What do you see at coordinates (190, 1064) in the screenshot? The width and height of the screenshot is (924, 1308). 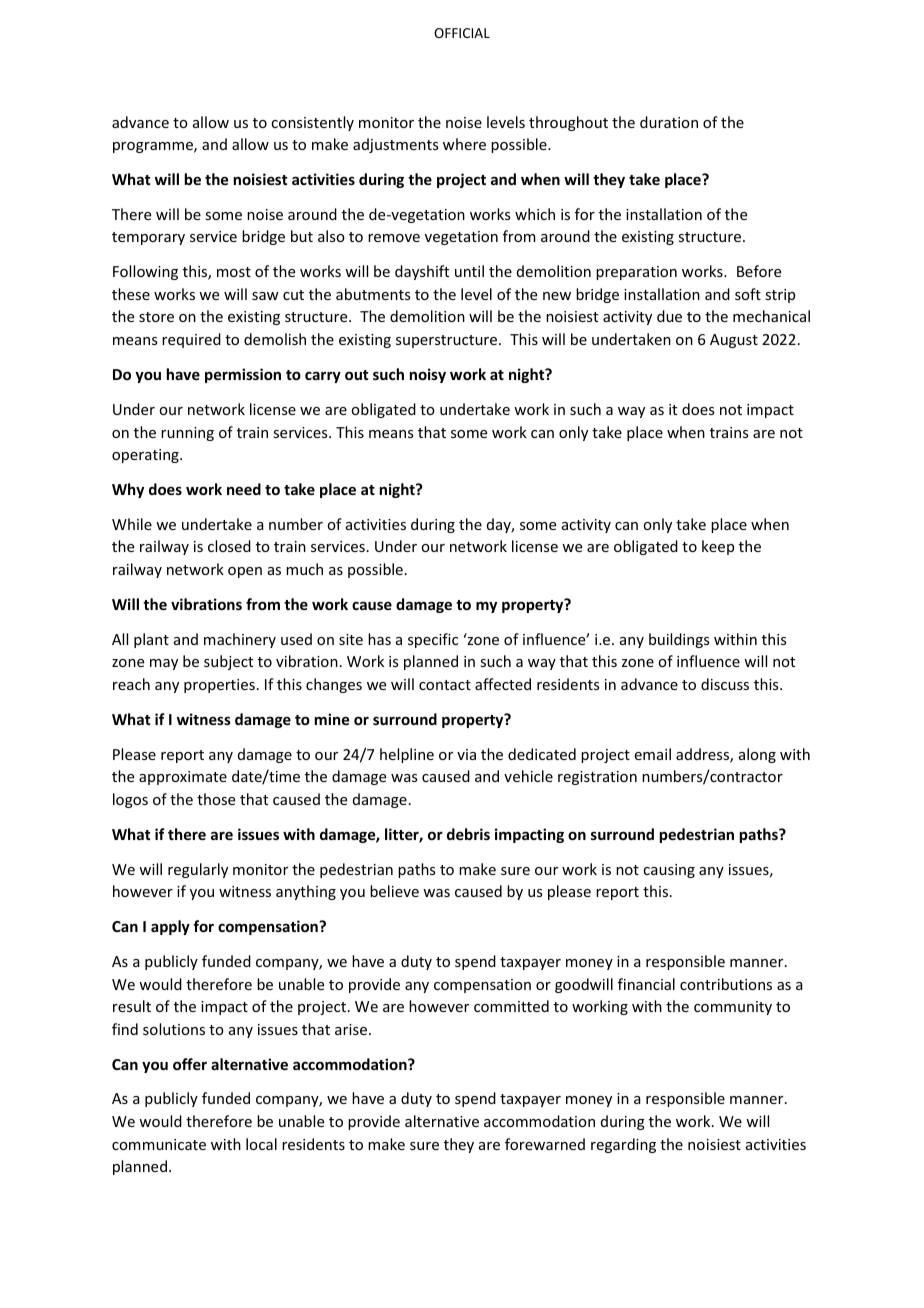 I see `offer` at bounding box center [190, 1064].
